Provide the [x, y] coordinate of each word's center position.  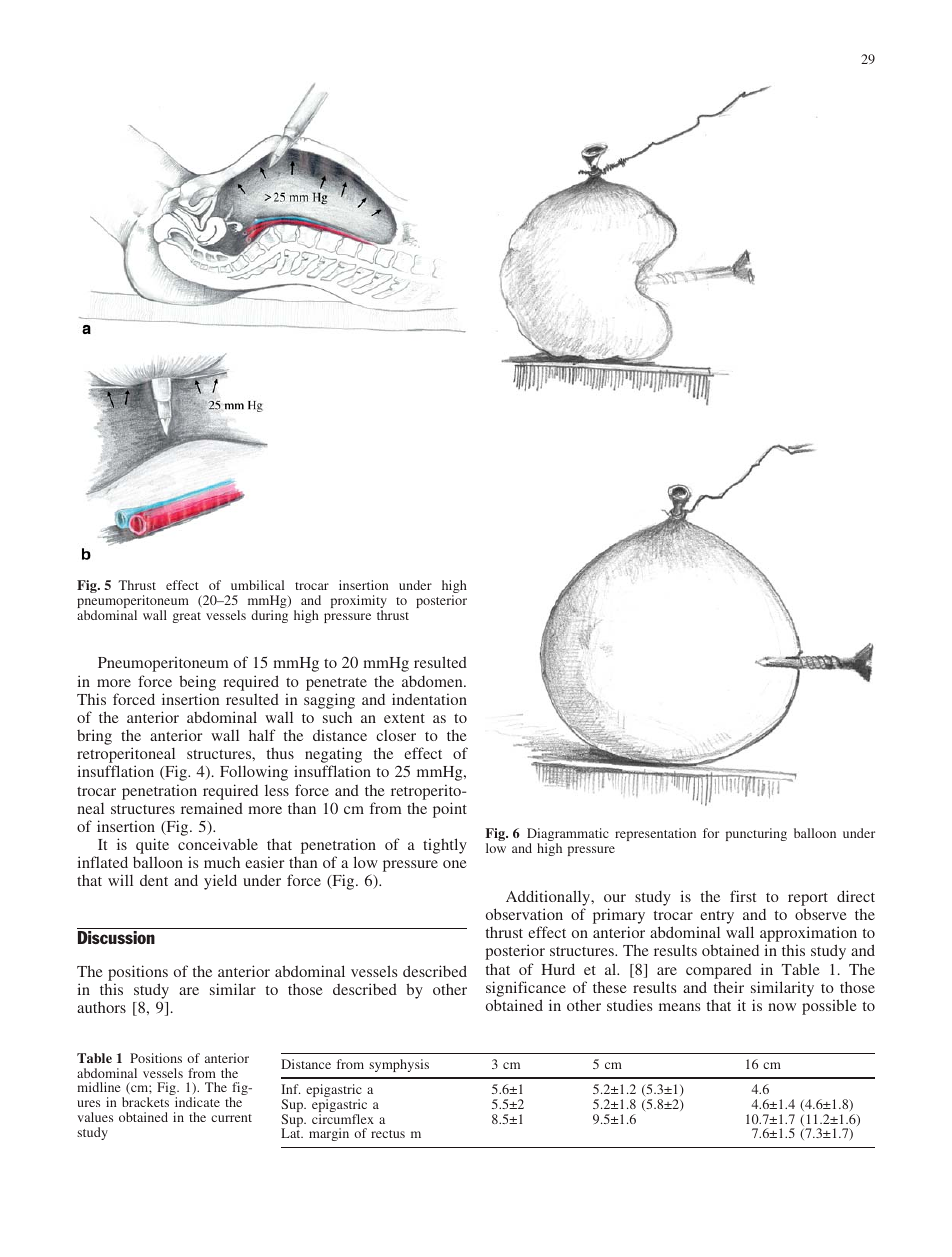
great [187, 617]
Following [254, 773]
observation [524, 914]
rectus [388, 1134]
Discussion [116, 937]
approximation [808, 935]
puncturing [756, 834]
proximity [359, 603]
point [450, 810]
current [231, 1118]
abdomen [433, 681]
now [782, 1007]
